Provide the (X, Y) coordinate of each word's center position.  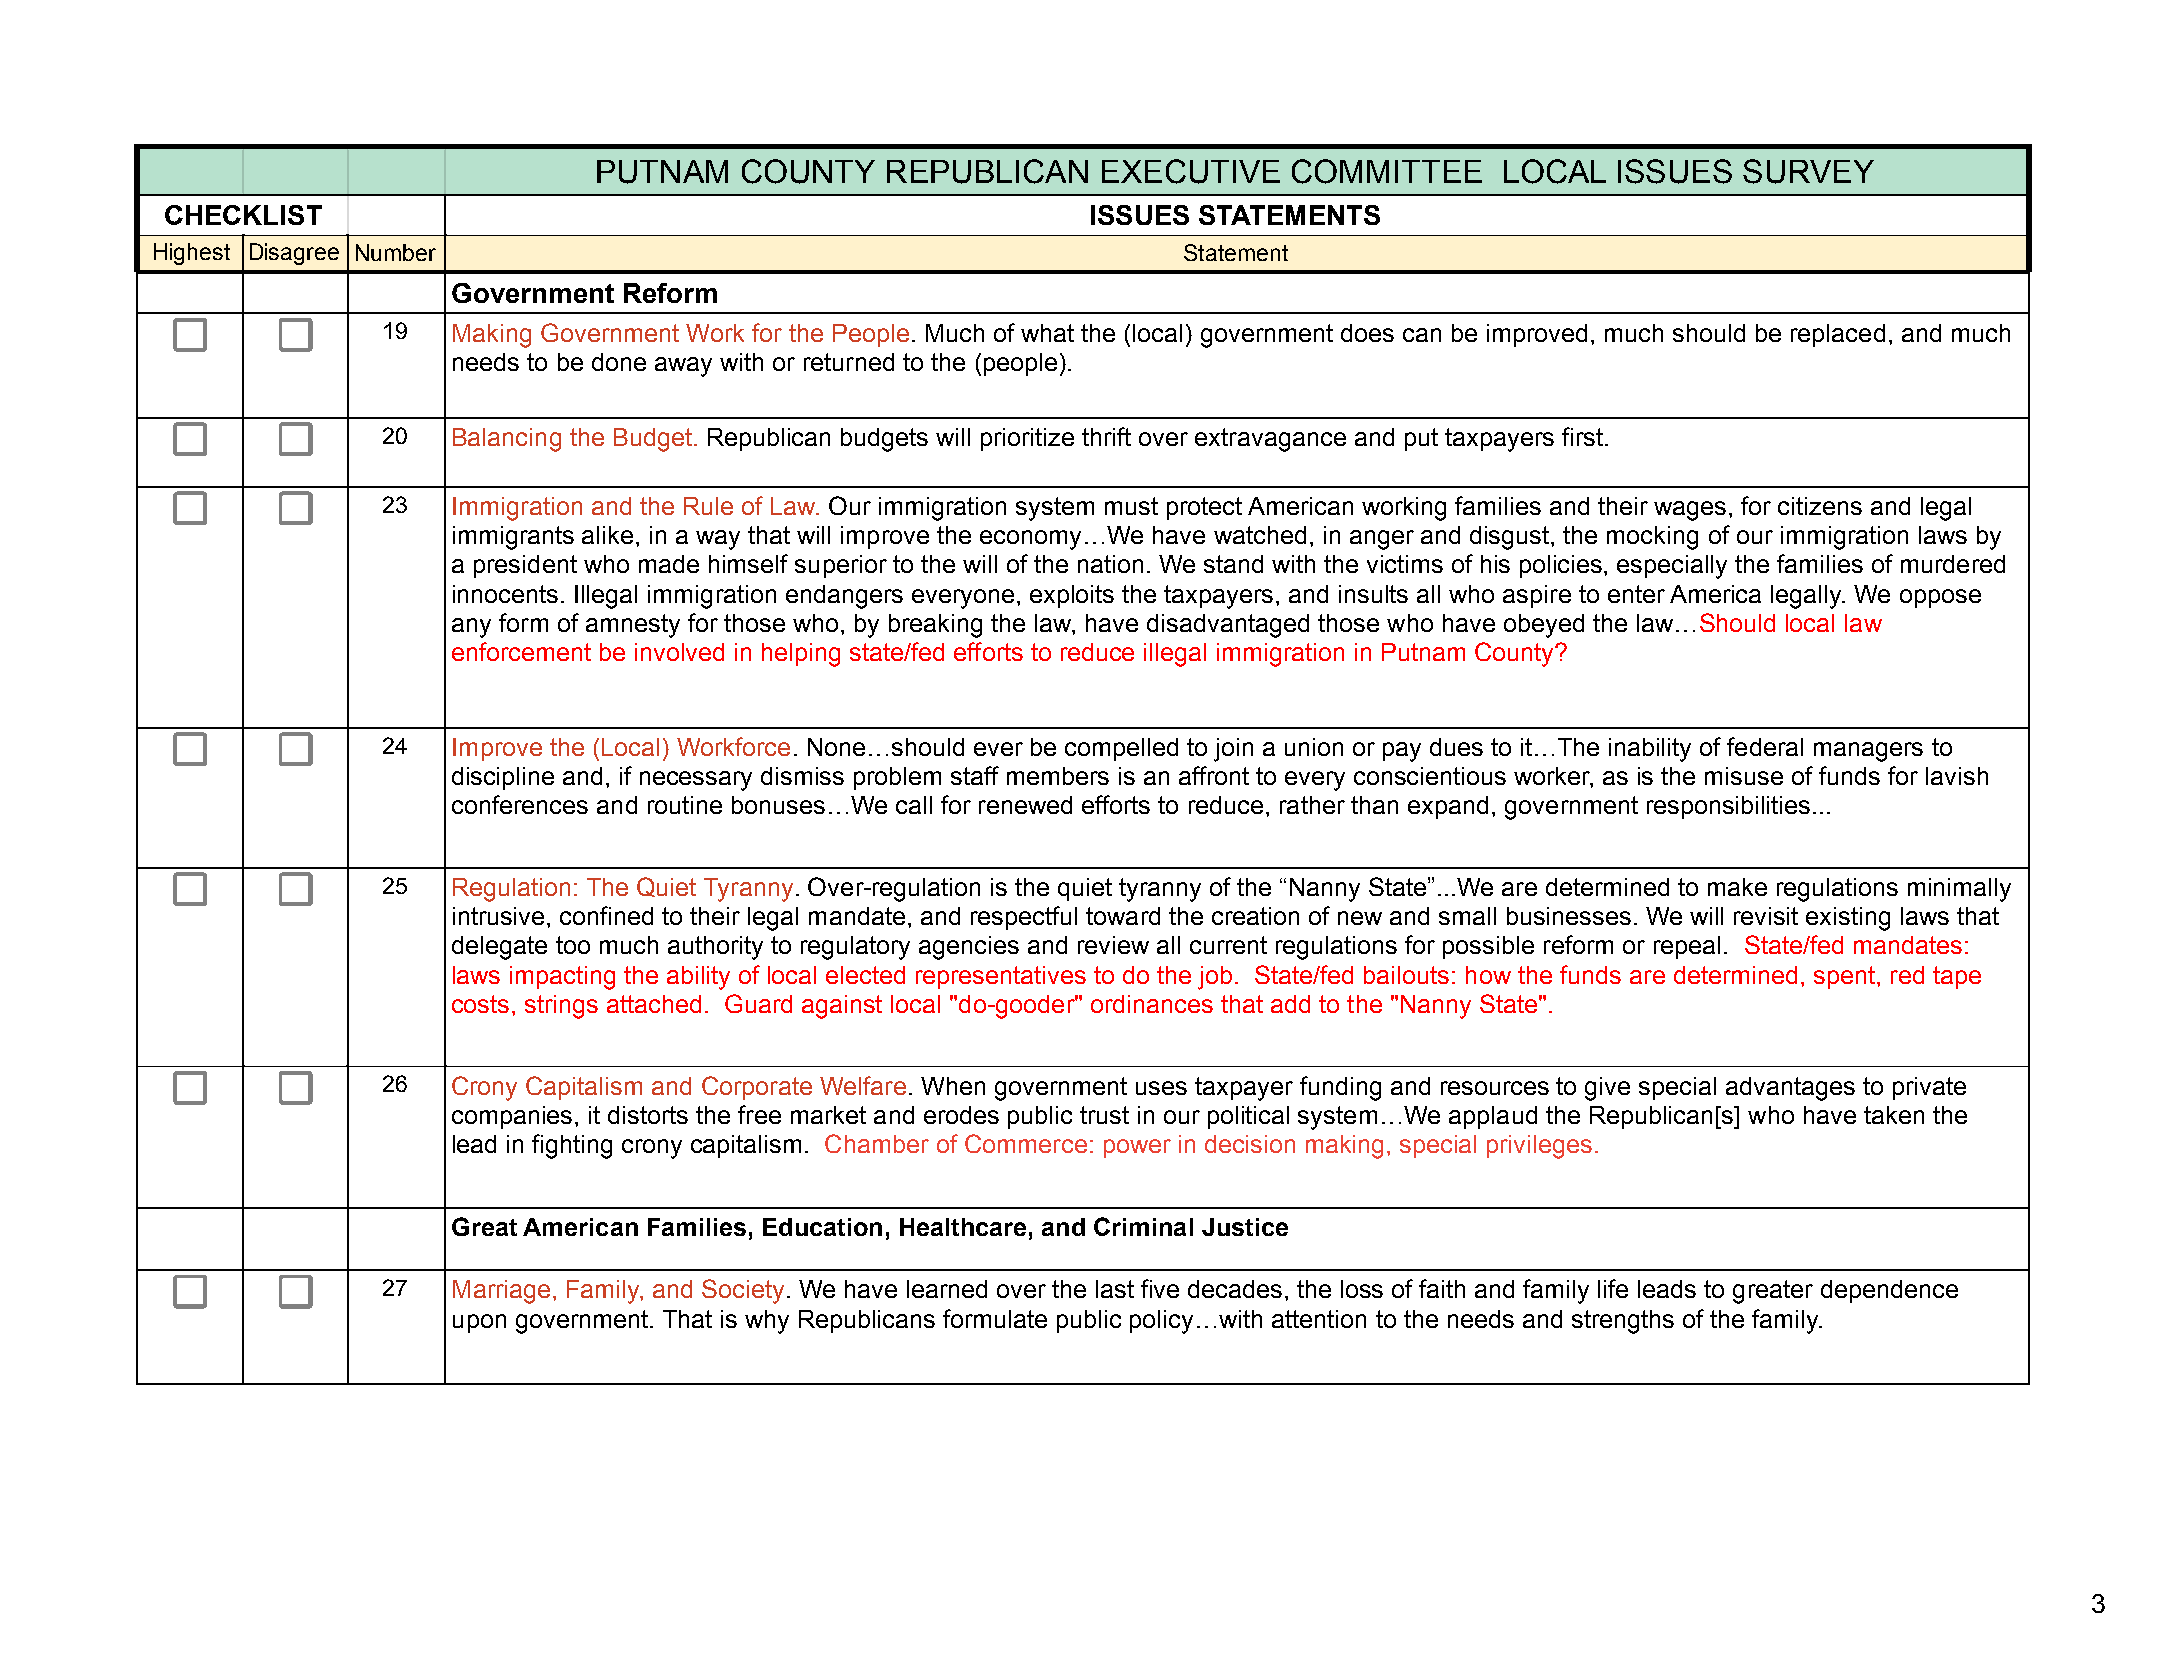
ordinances (1152, 1004)
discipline (503, 778)
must (1131, 506)
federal (1765, 746)
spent (1846, 977)
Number (396, 252)
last (1115, 1289)
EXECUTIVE (1191, 171)
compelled (1121, 749)
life (1613, 1288)
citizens (1820, 506)
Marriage (501, 1292)
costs (480, 1004)
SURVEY (1808, 171)
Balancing (507, 440)
